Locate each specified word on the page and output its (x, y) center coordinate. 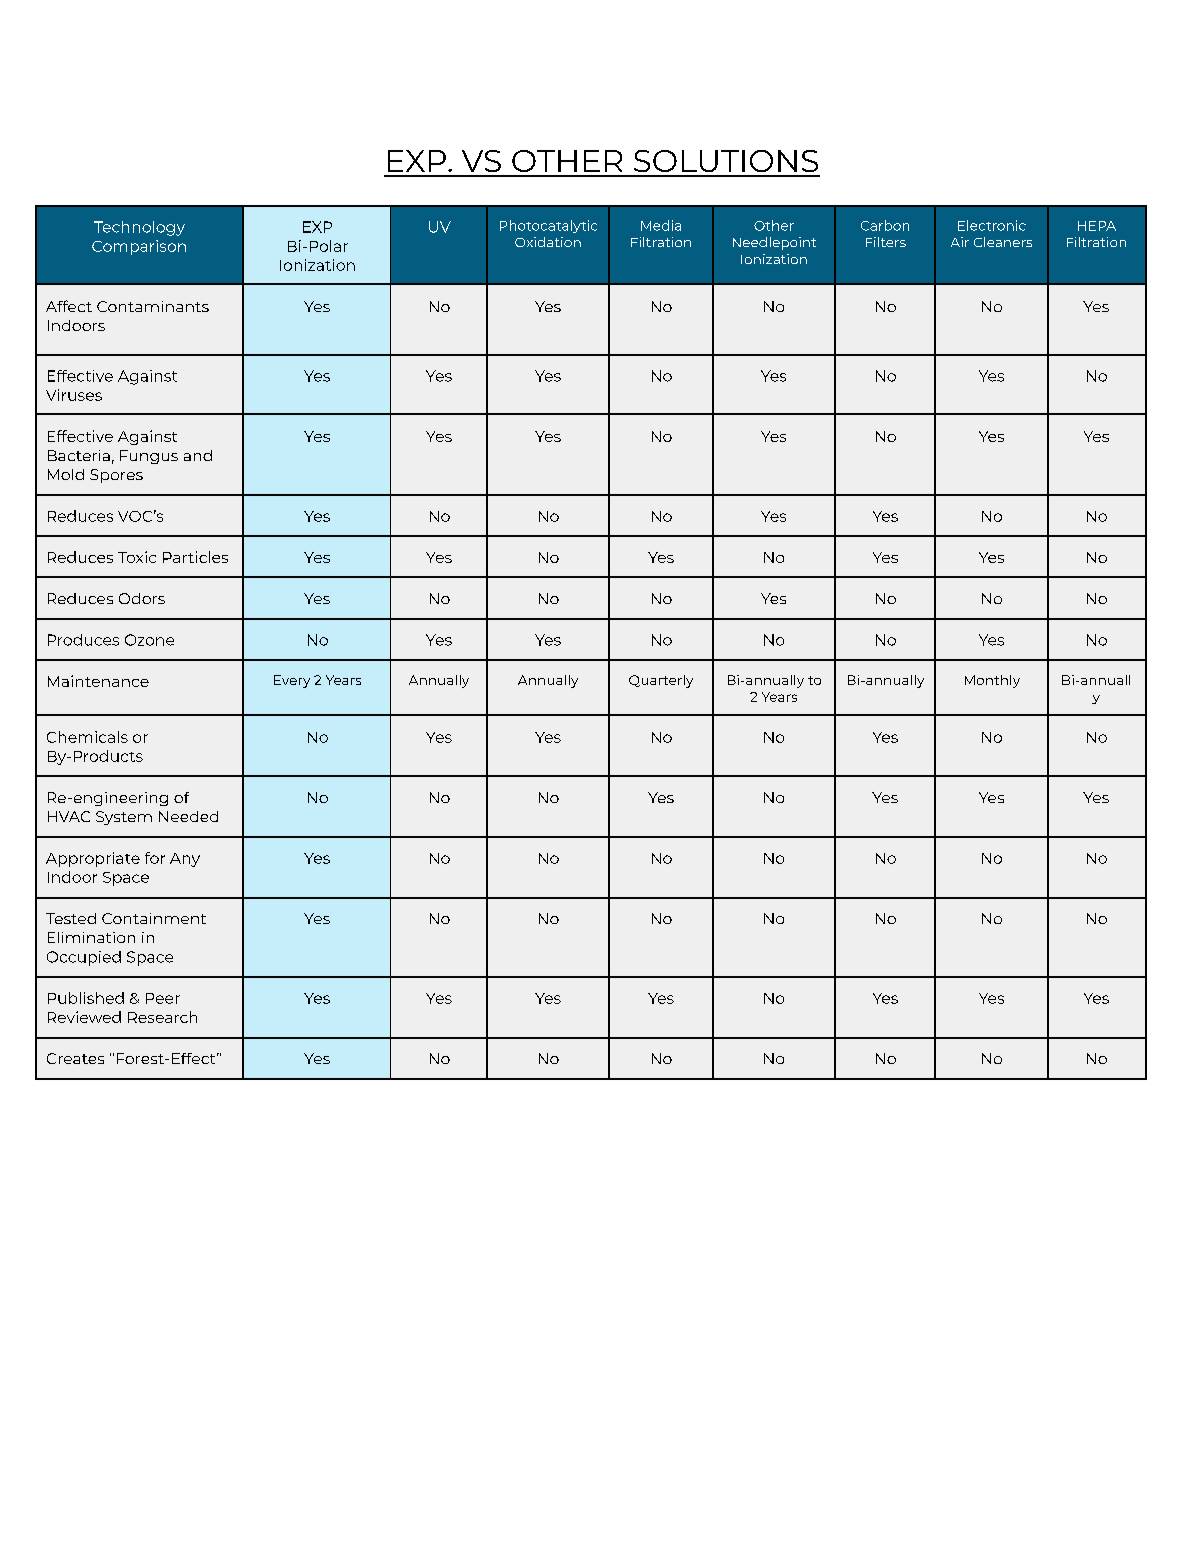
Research (162, 1017)
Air (960, 242)
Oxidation (548, 242)
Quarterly (661, 681)
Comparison (139, 247)
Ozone (149, 640)
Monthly (992, 681)
